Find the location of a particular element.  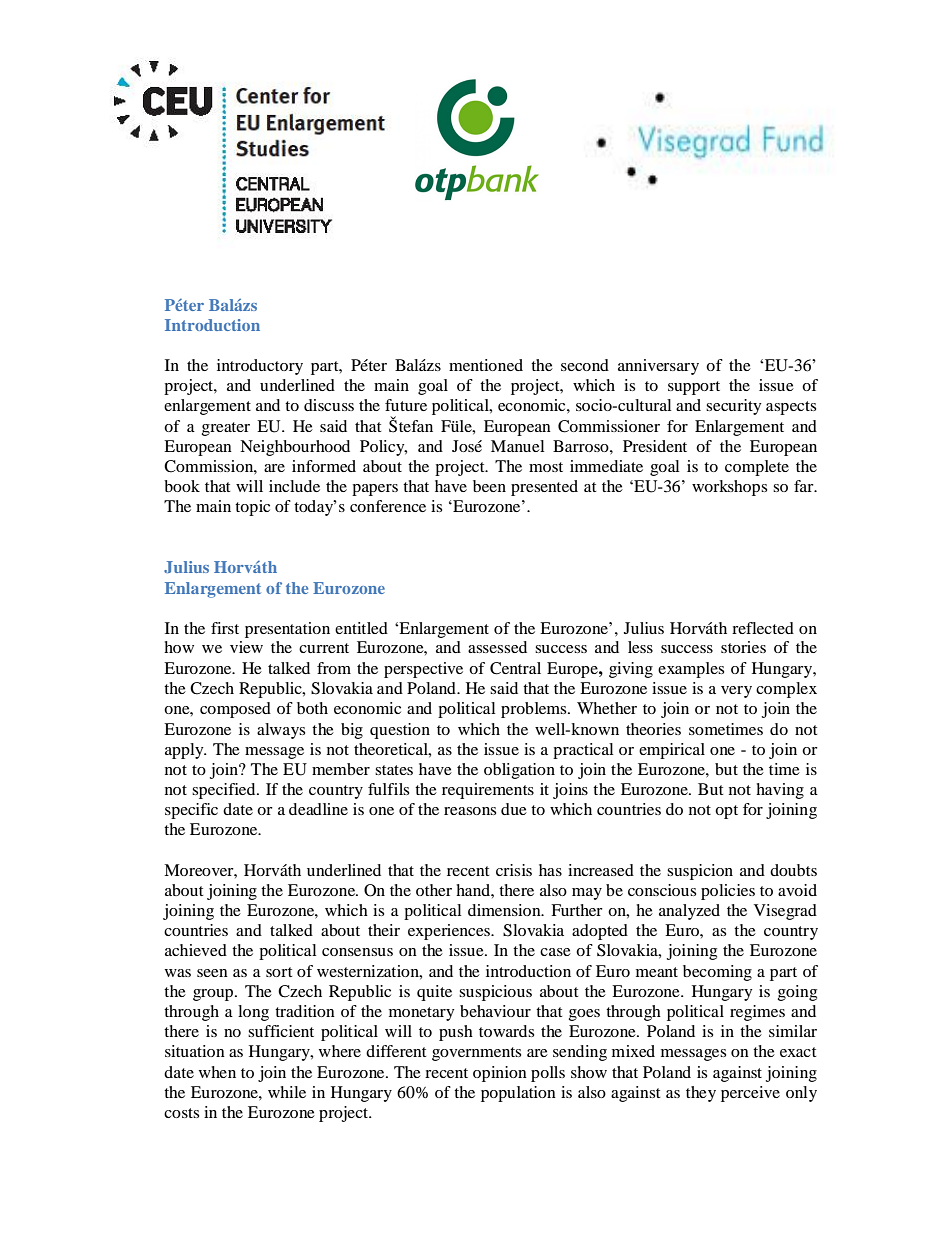

policies is located at coordinates (728, 892).
